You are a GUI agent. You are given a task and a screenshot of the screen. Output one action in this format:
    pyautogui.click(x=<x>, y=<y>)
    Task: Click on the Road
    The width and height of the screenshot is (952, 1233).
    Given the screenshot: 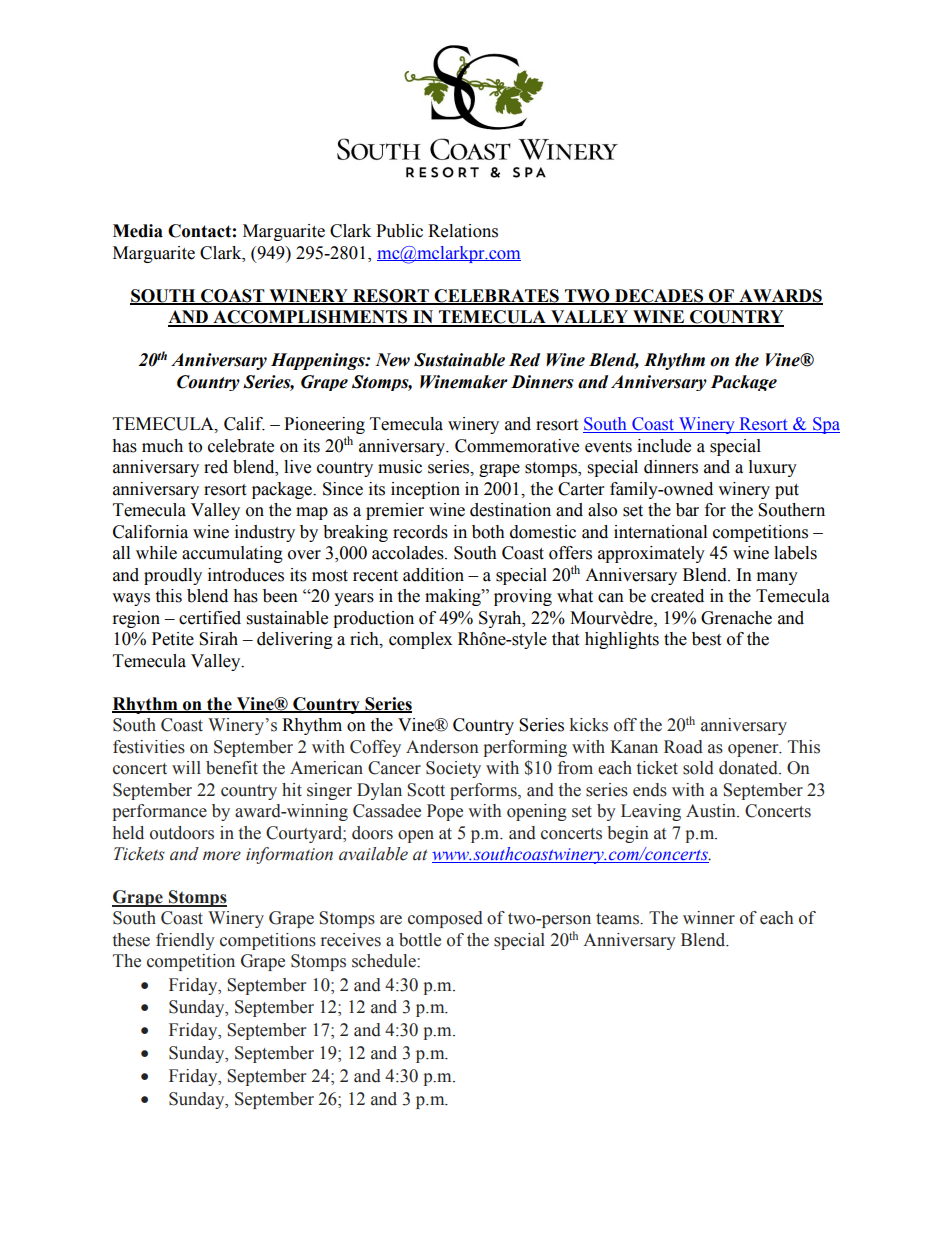 What is the action you would take?
    pyautogui.click(x=683, y=747)
